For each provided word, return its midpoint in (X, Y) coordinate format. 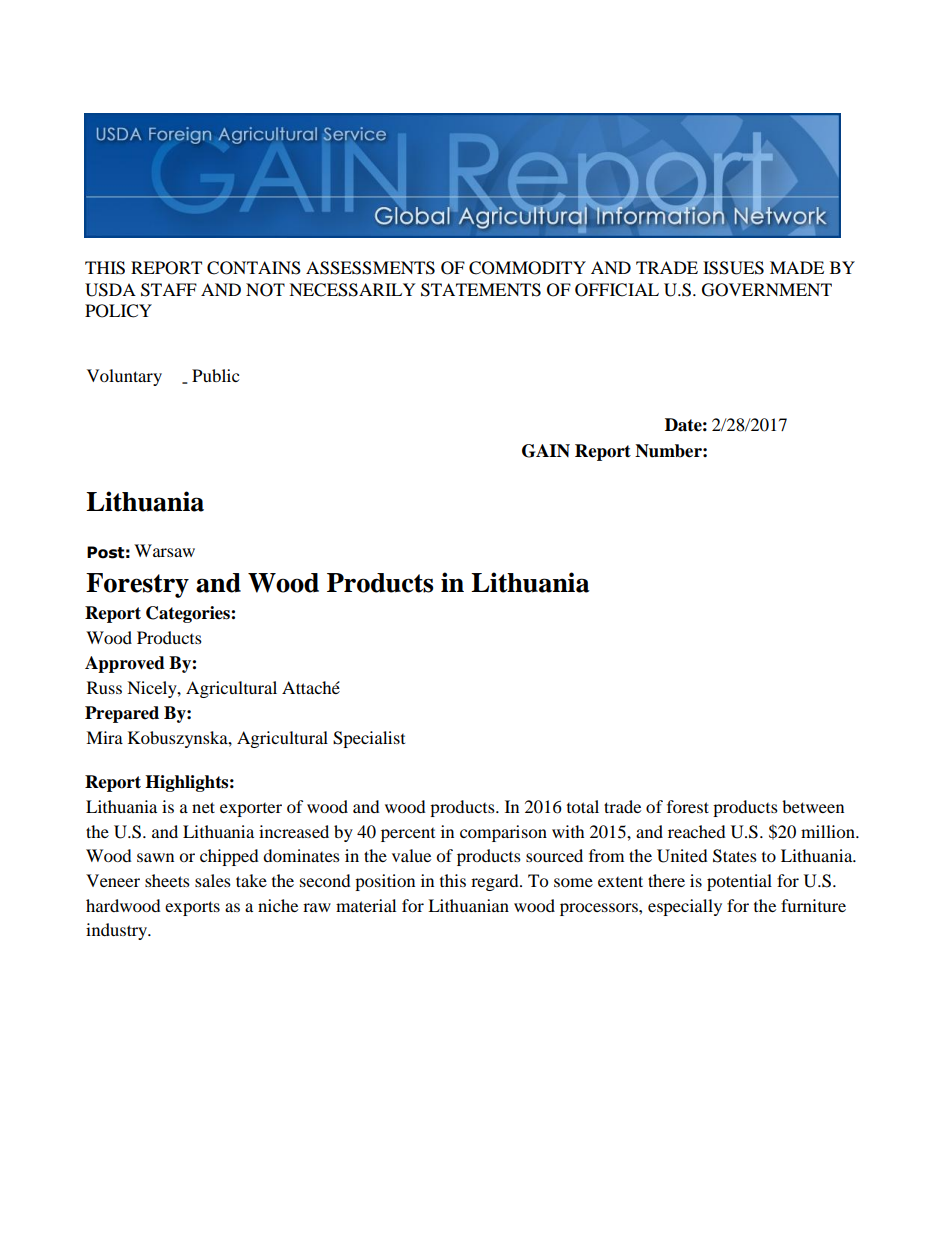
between (813, 806)
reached (697, 831)
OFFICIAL (617, 290)
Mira (104, 737)
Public (215, 375)
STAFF (169, 290)
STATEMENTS (481, 290)
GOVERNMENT (767, 290)
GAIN (546, 451)
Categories (189, 614)
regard (496, 882)
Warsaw (164, 550)
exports (192, 908)
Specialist (369, 739)
